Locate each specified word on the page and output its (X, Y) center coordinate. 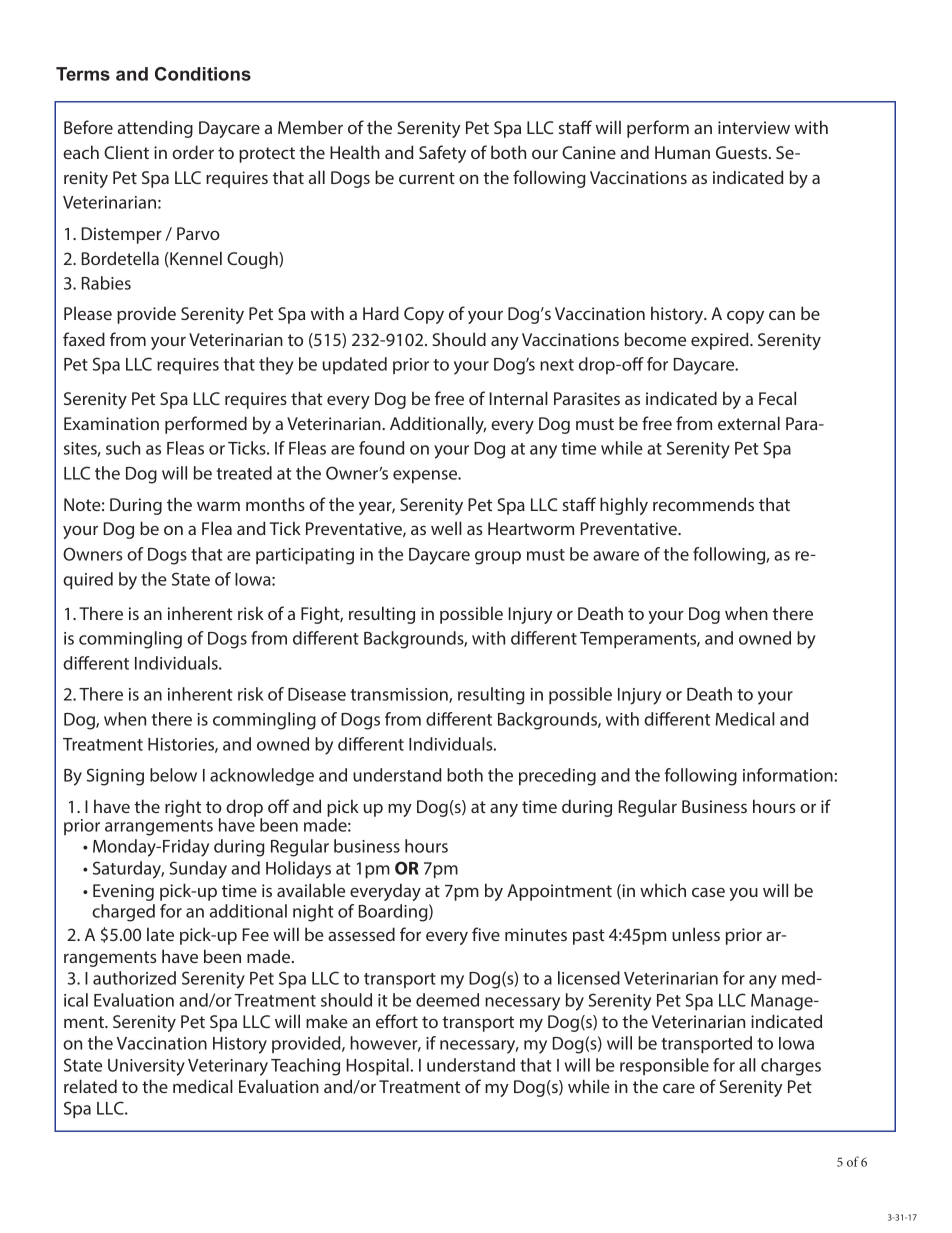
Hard (381, 313)
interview (754, 127)
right (183, 808)
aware (616, 556)
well (446, 528)
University (146, 1067)
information (789, 775)
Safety (442, 154)
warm (218, 506)
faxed (84, 339)
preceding (557, 777)
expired (721, 341)
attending (155, 129)
